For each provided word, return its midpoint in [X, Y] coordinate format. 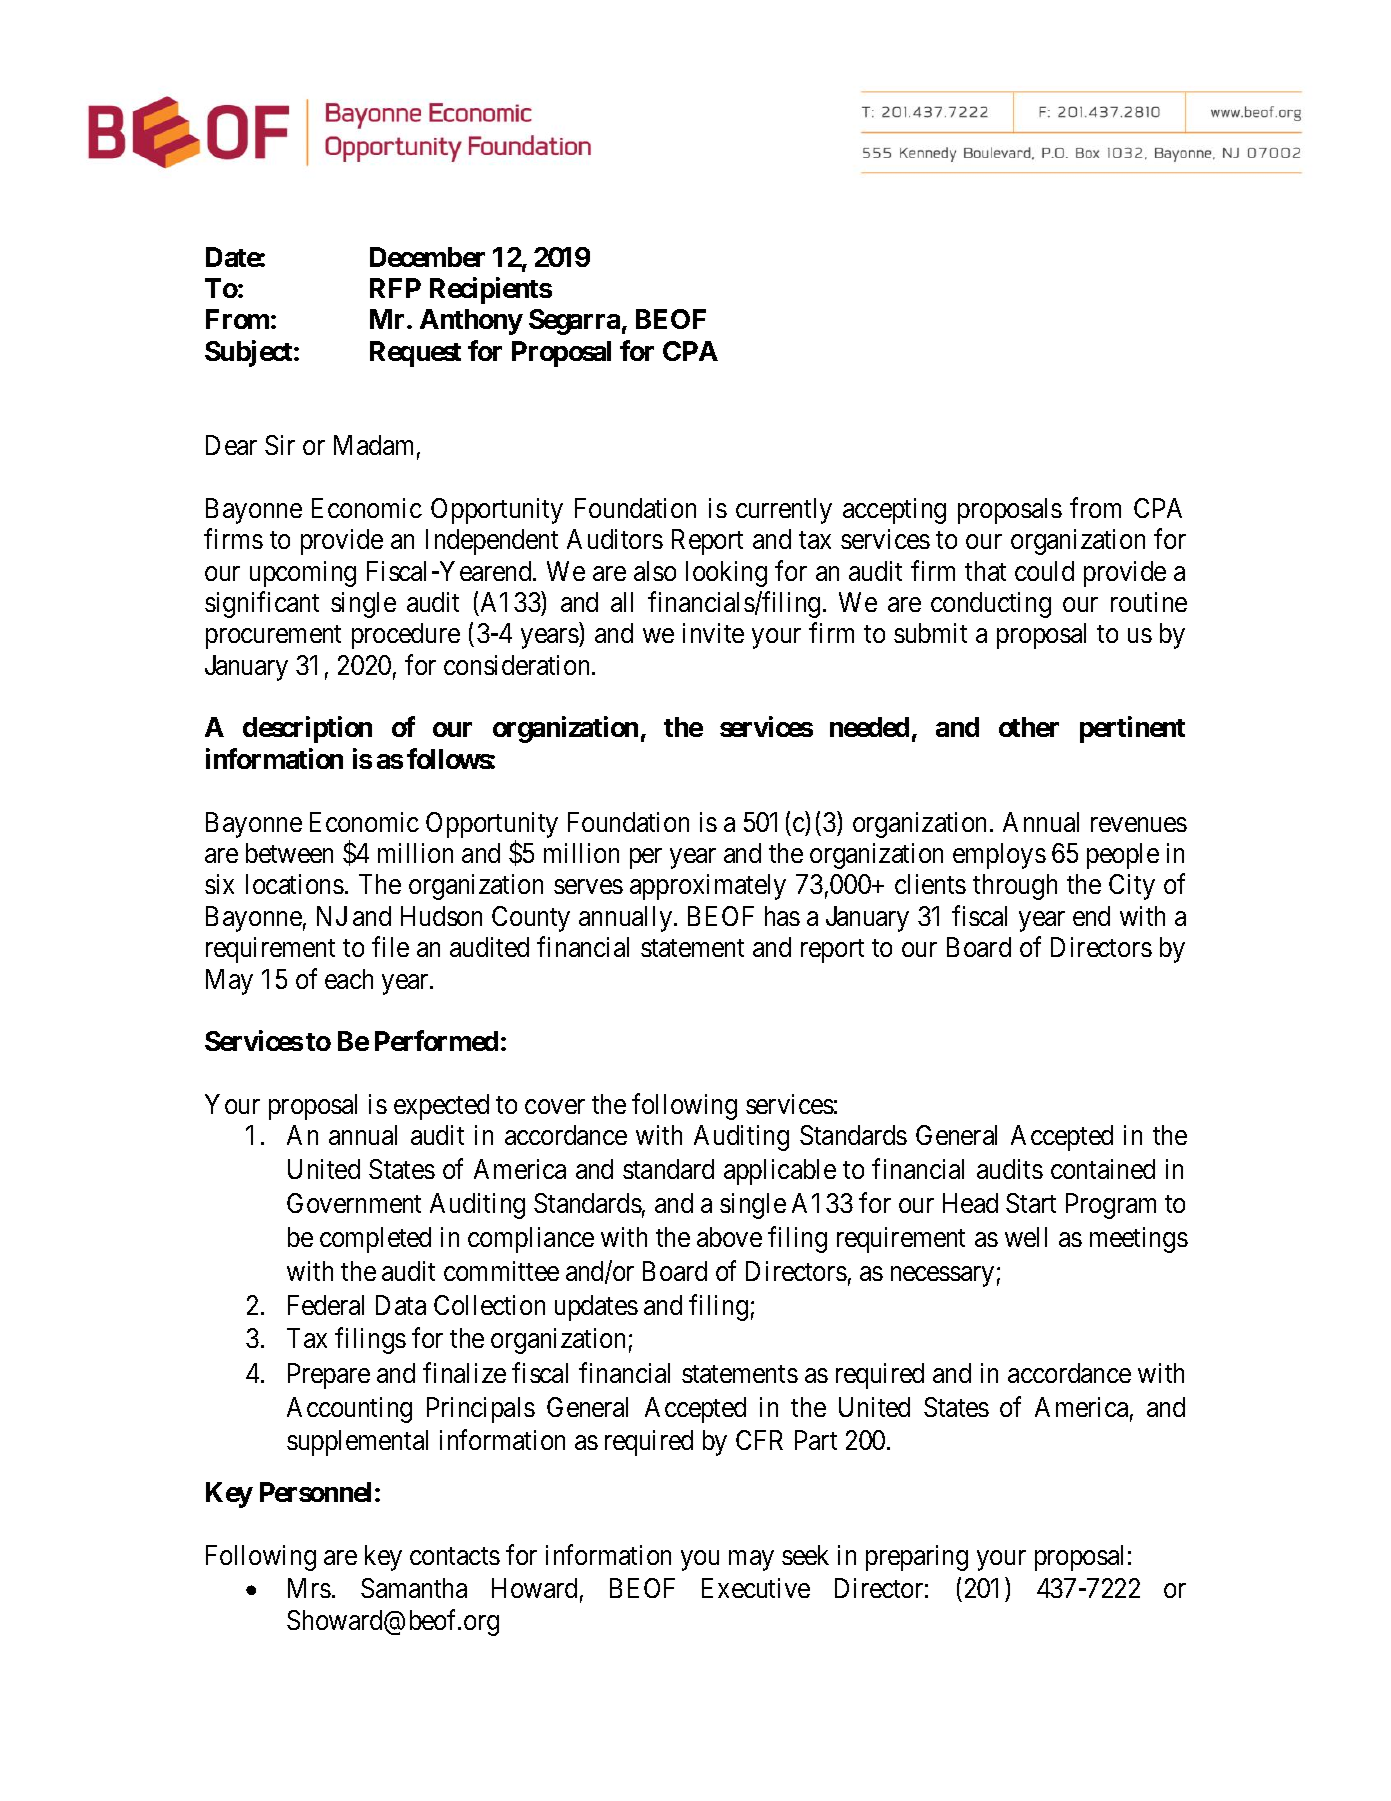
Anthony [471, 322]
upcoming [303, 574]
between [289, 853]
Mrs [309, 1588]
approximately [708, 887]
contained [1103, 1169]
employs [999, 856]
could [1044, 571]
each [349, 979]
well [1026, 1237]
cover [555, 1107]
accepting [894, 511]
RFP [395, 288]
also [655, 571]
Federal [326, 1305]
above [729, 1237]
